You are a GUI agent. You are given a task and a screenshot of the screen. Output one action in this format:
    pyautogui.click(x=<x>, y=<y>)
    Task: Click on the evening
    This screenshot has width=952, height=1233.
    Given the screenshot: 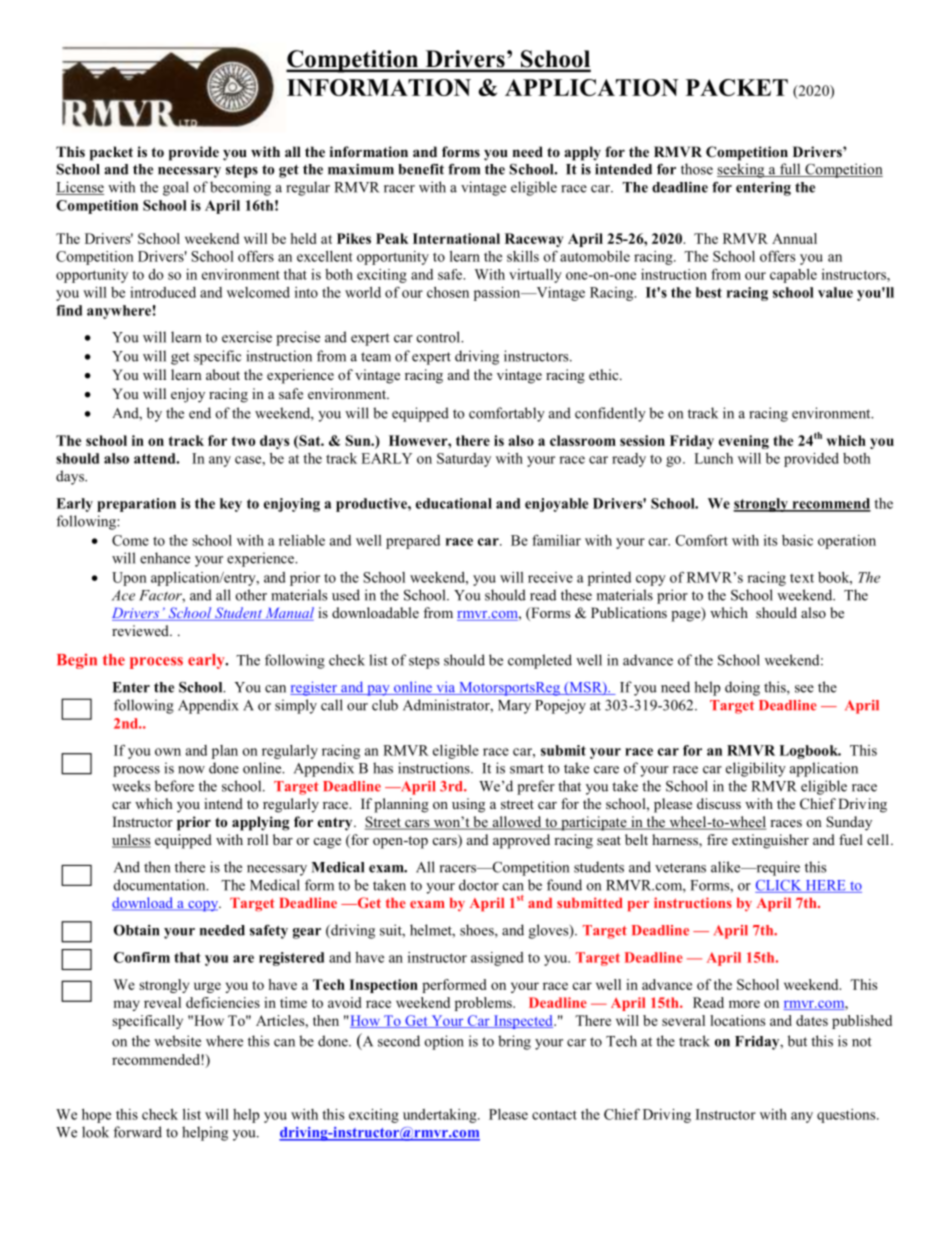 What is the action you would take?
    pyautogui.click(x=744, y=442)
